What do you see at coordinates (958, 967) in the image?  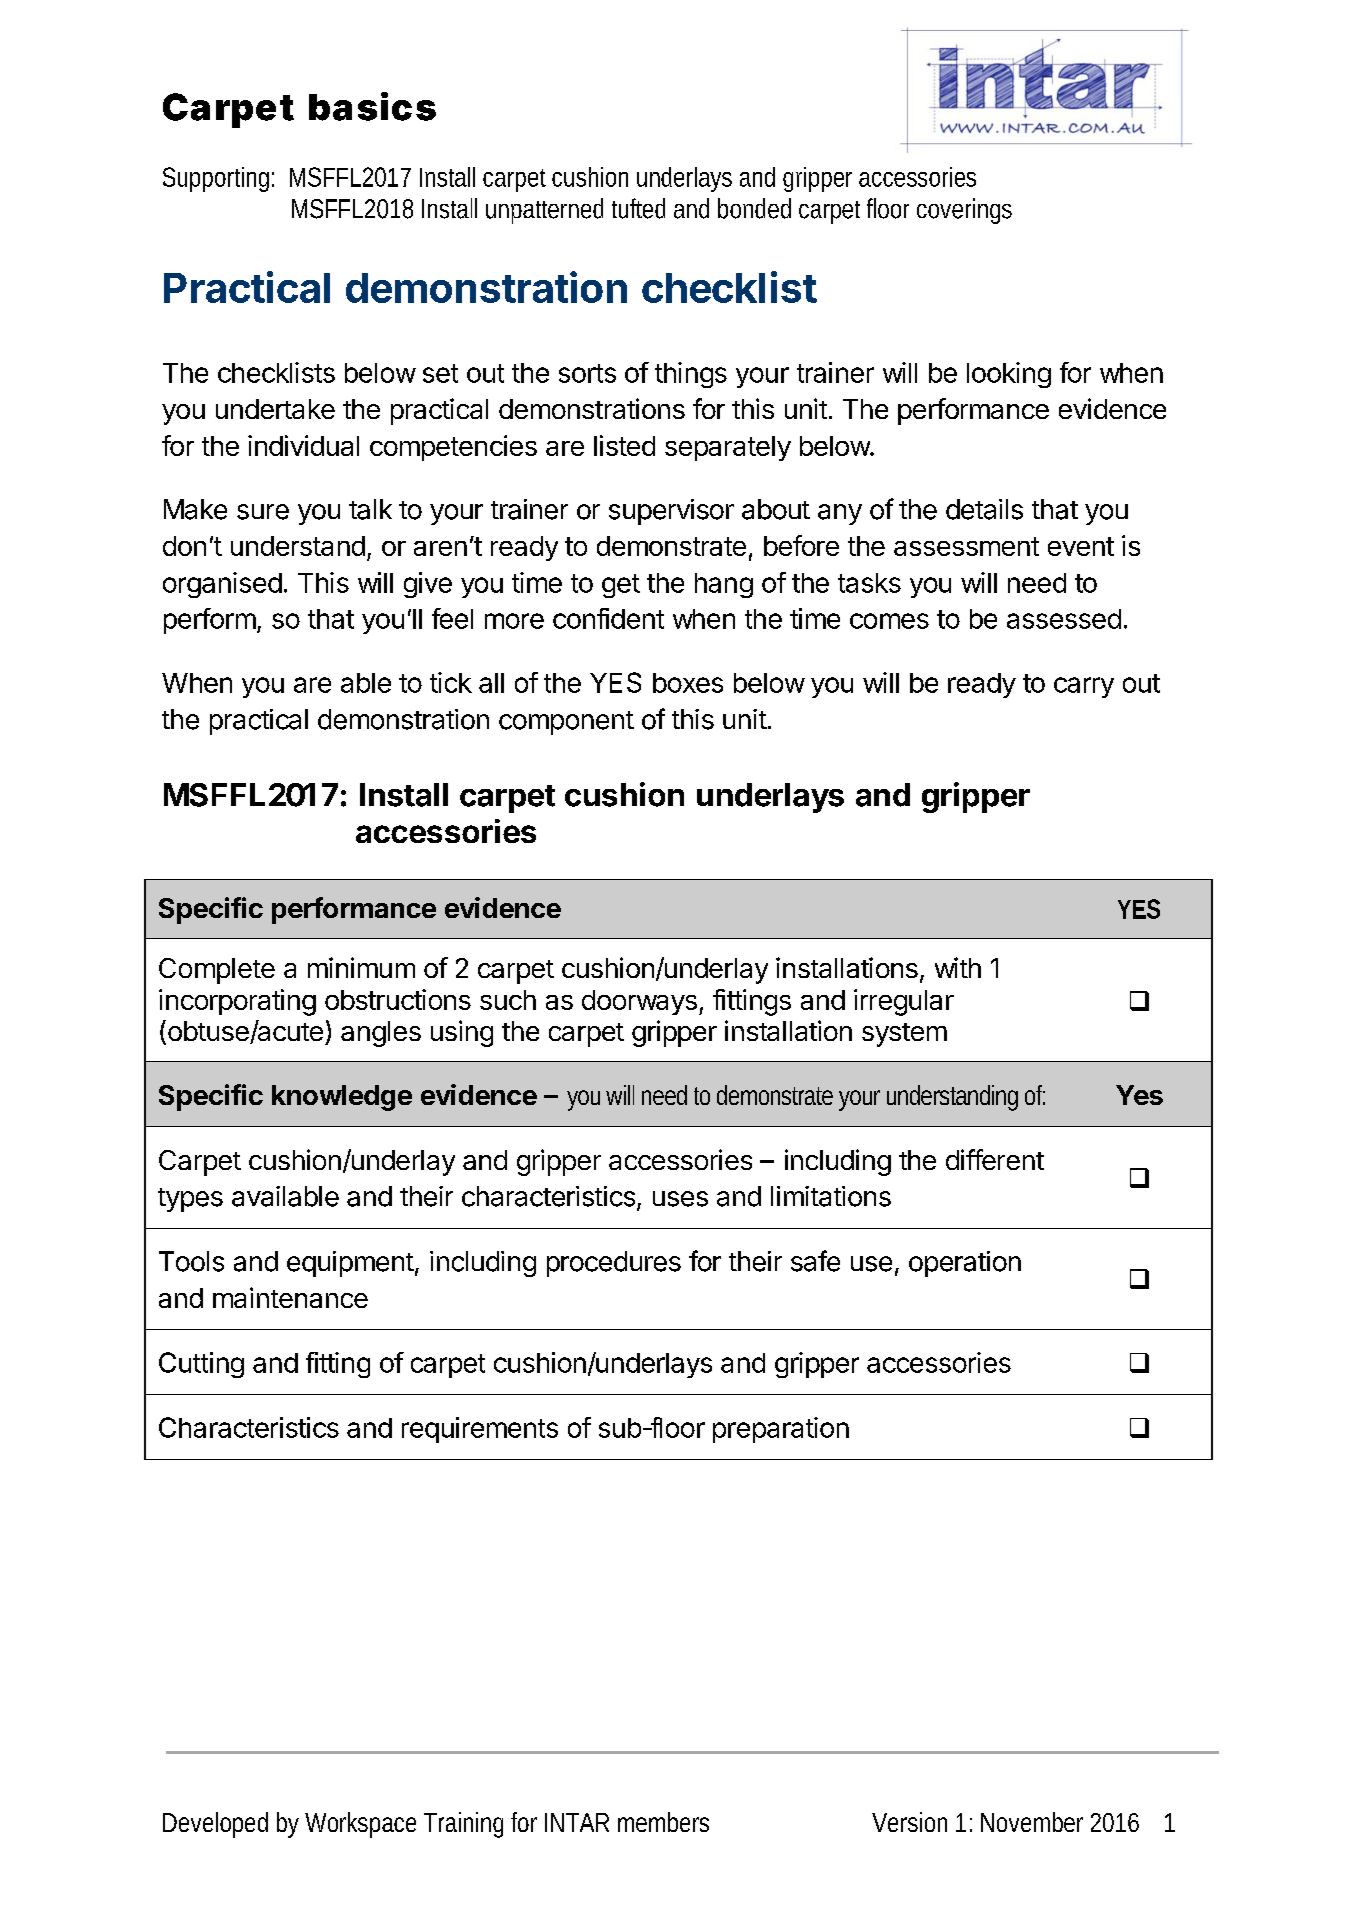 I see `with` at bounding box center [958, 967].
